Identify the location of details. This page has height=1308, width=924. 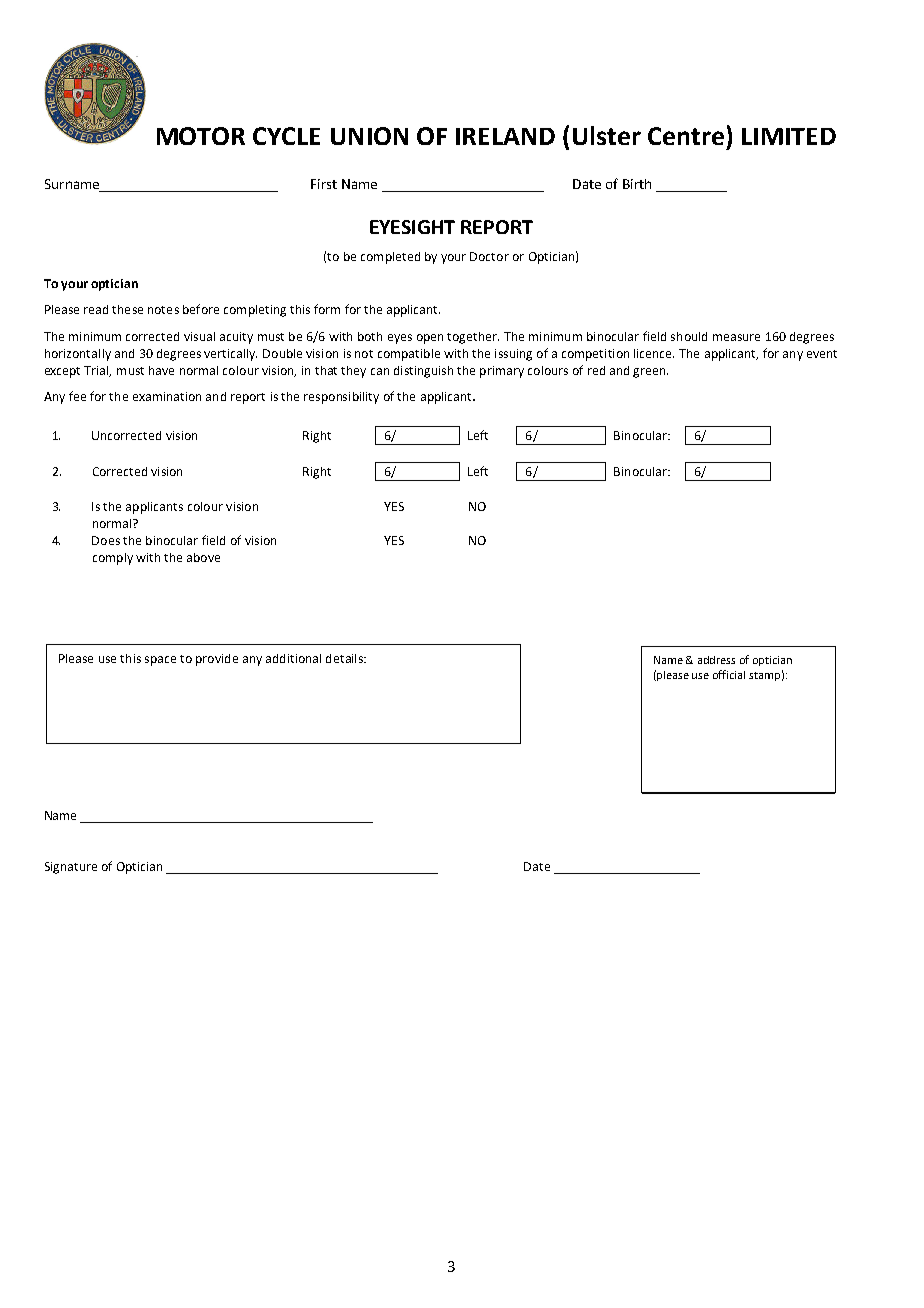
(345, 658).
